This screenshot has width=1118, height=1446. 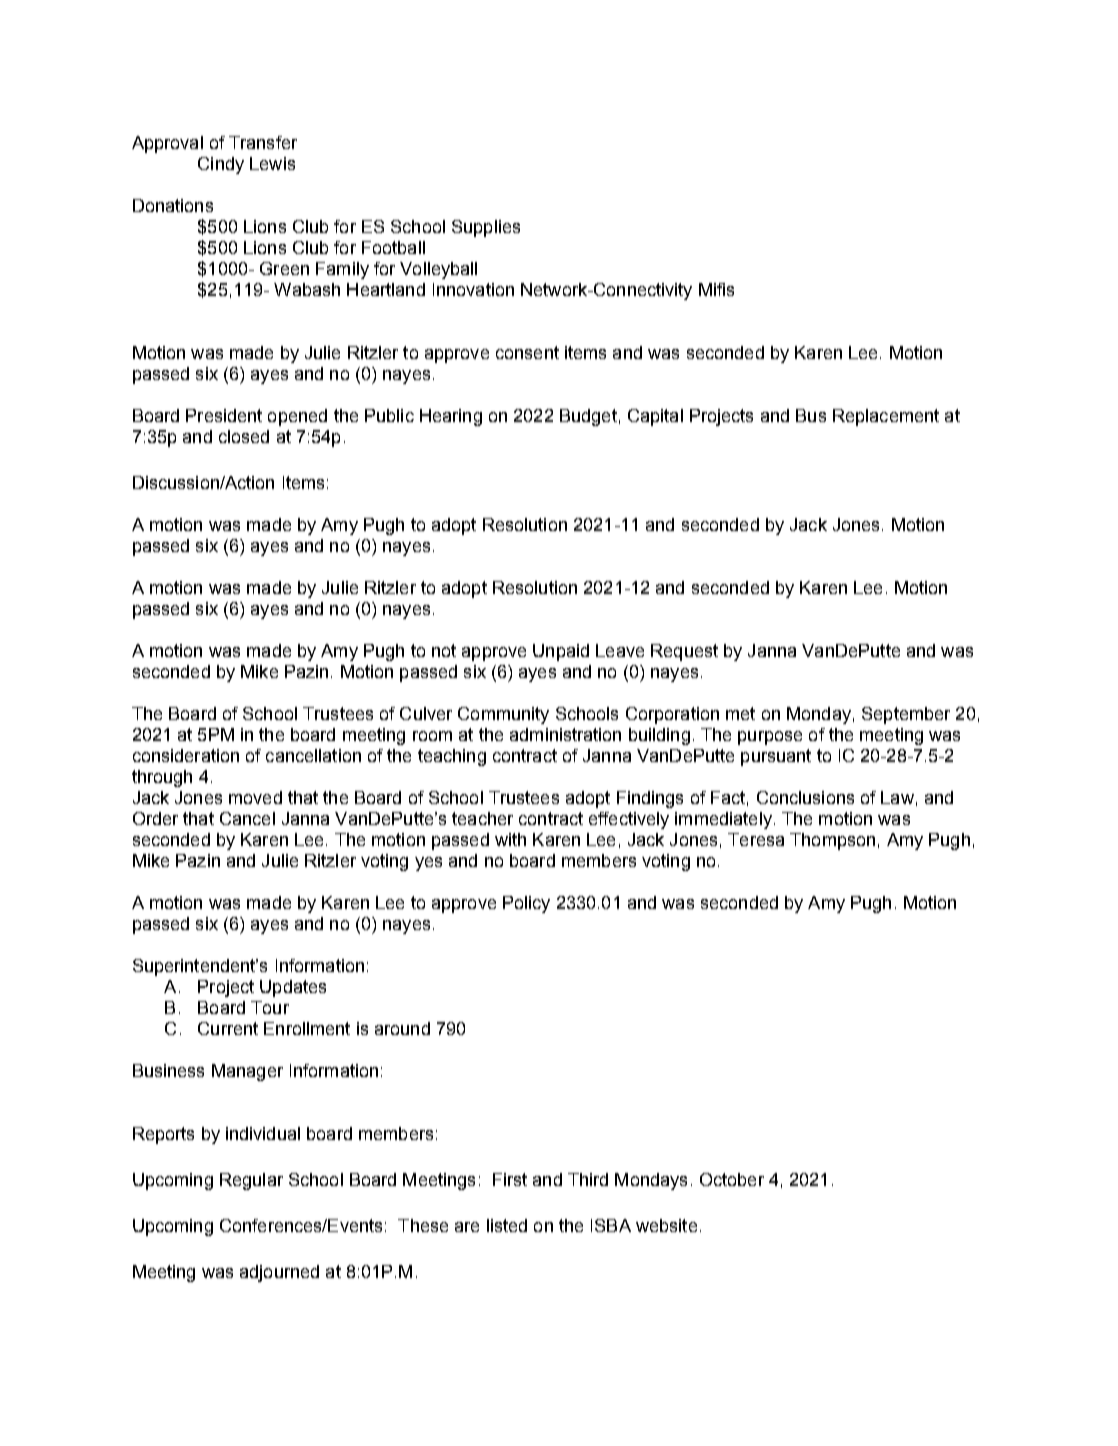 I want to click on Supplies, so click(x=486, y=228).
